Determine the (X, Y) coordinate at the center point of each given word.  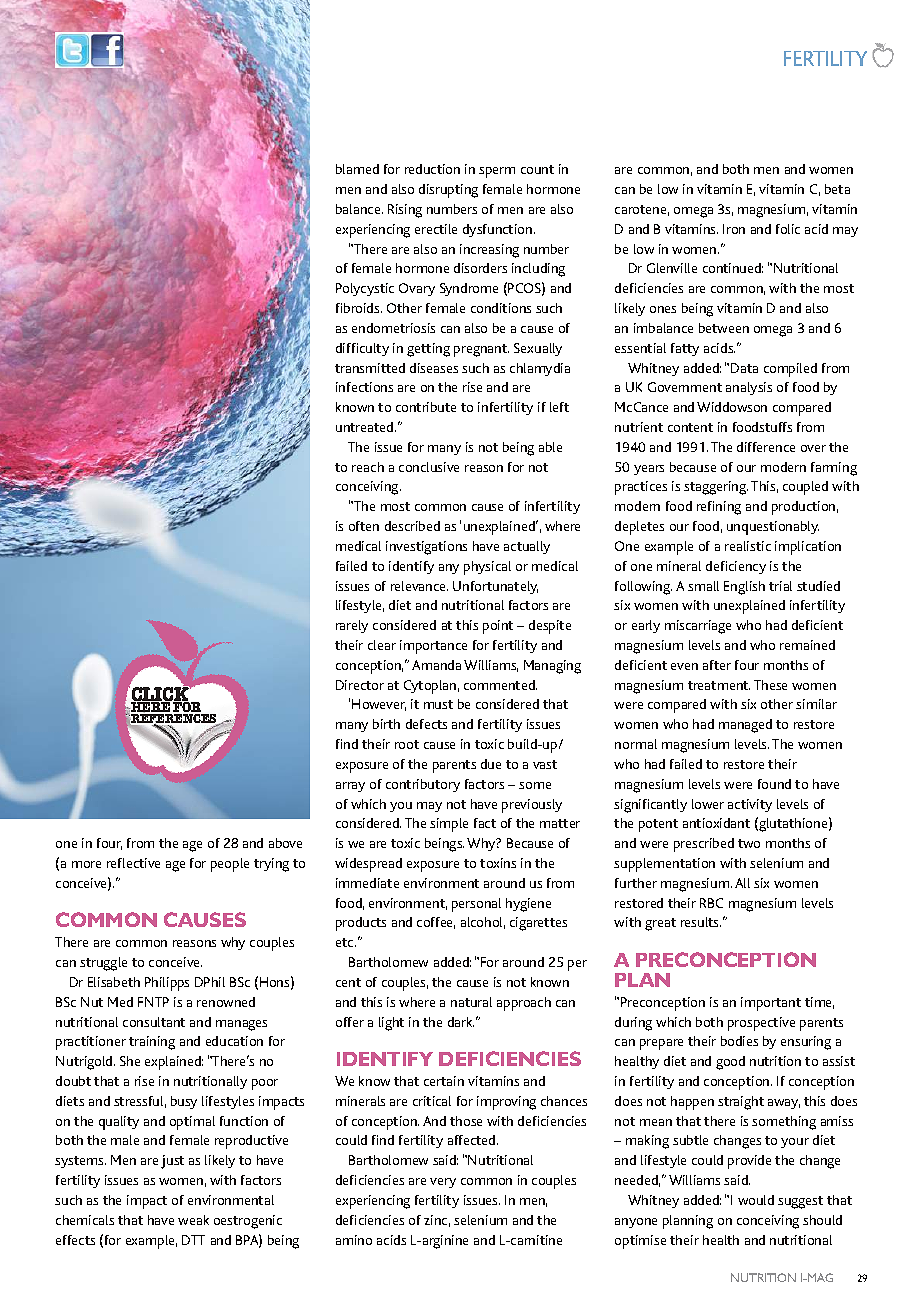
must (438, 704)
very (443, 1183)
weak (193, 1220)
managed (745, 726)
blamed (357, 169)
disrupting (448, 191)
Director (360, 685)
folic (788, 229)
